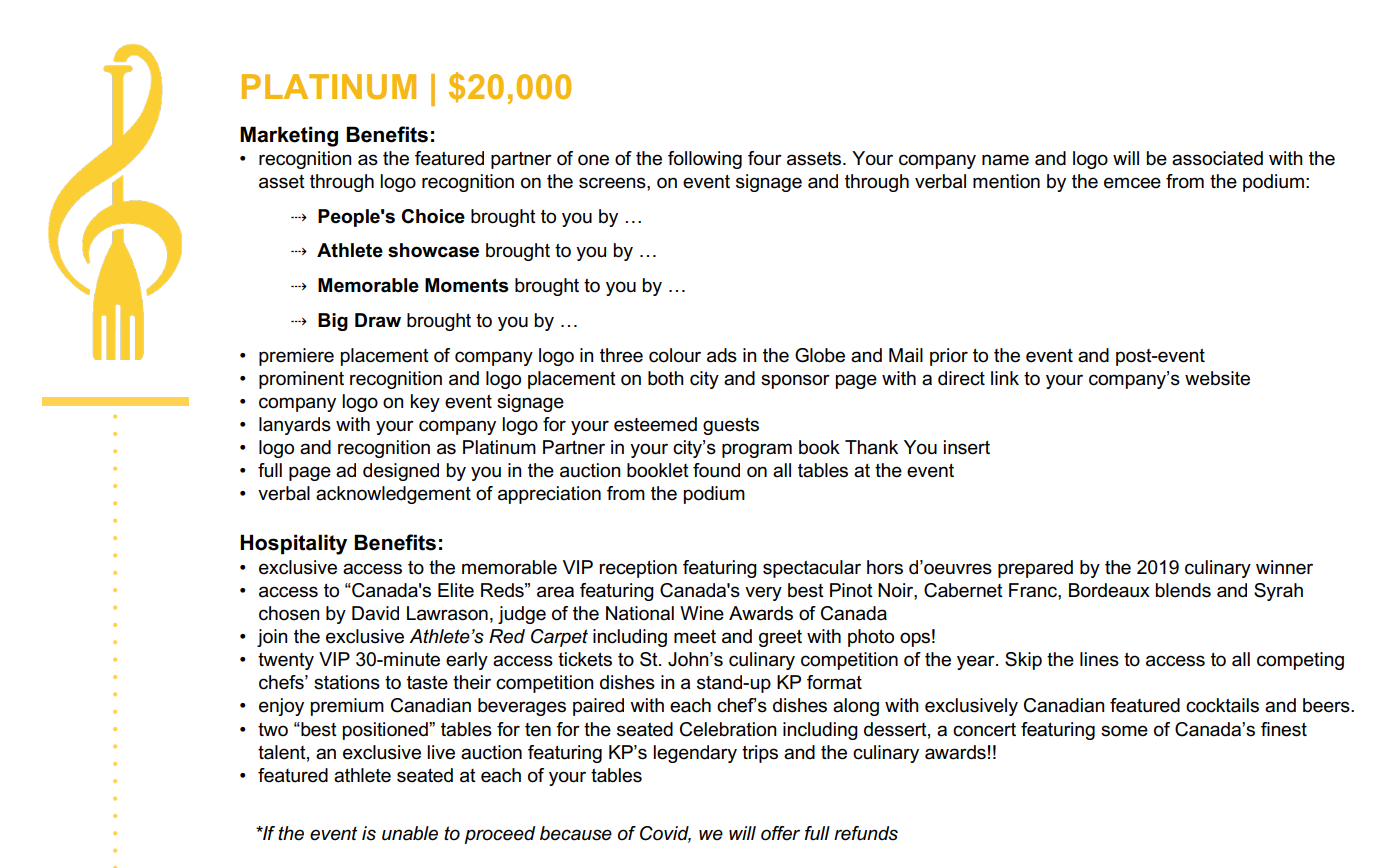  I want to click on four, so click(765, 158).
